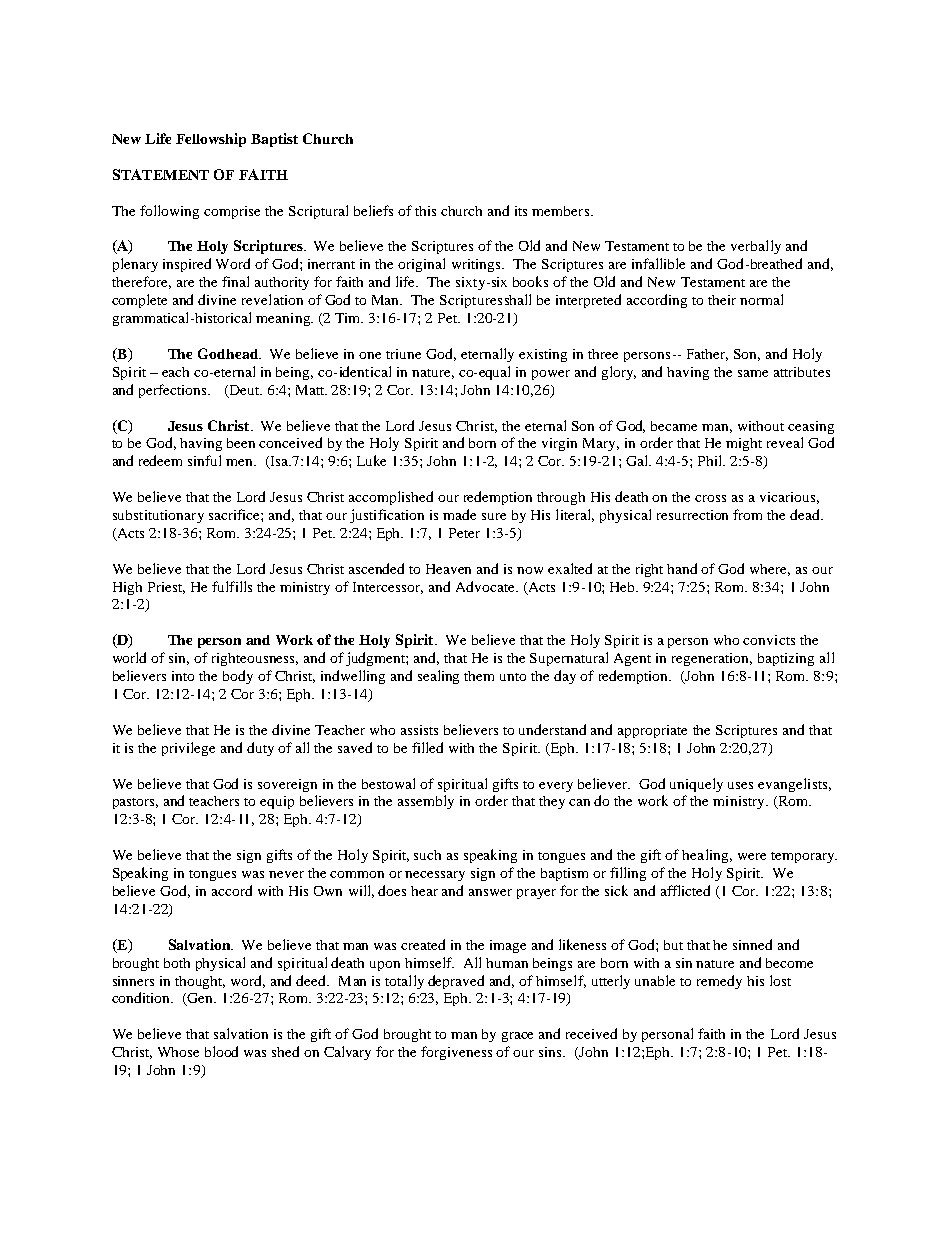 The height and width of the screenshot is (1233, 952). What do you see at coordinates (740, 785) in the screenshot?
I see `uses` at bounding box center [740, 785].
